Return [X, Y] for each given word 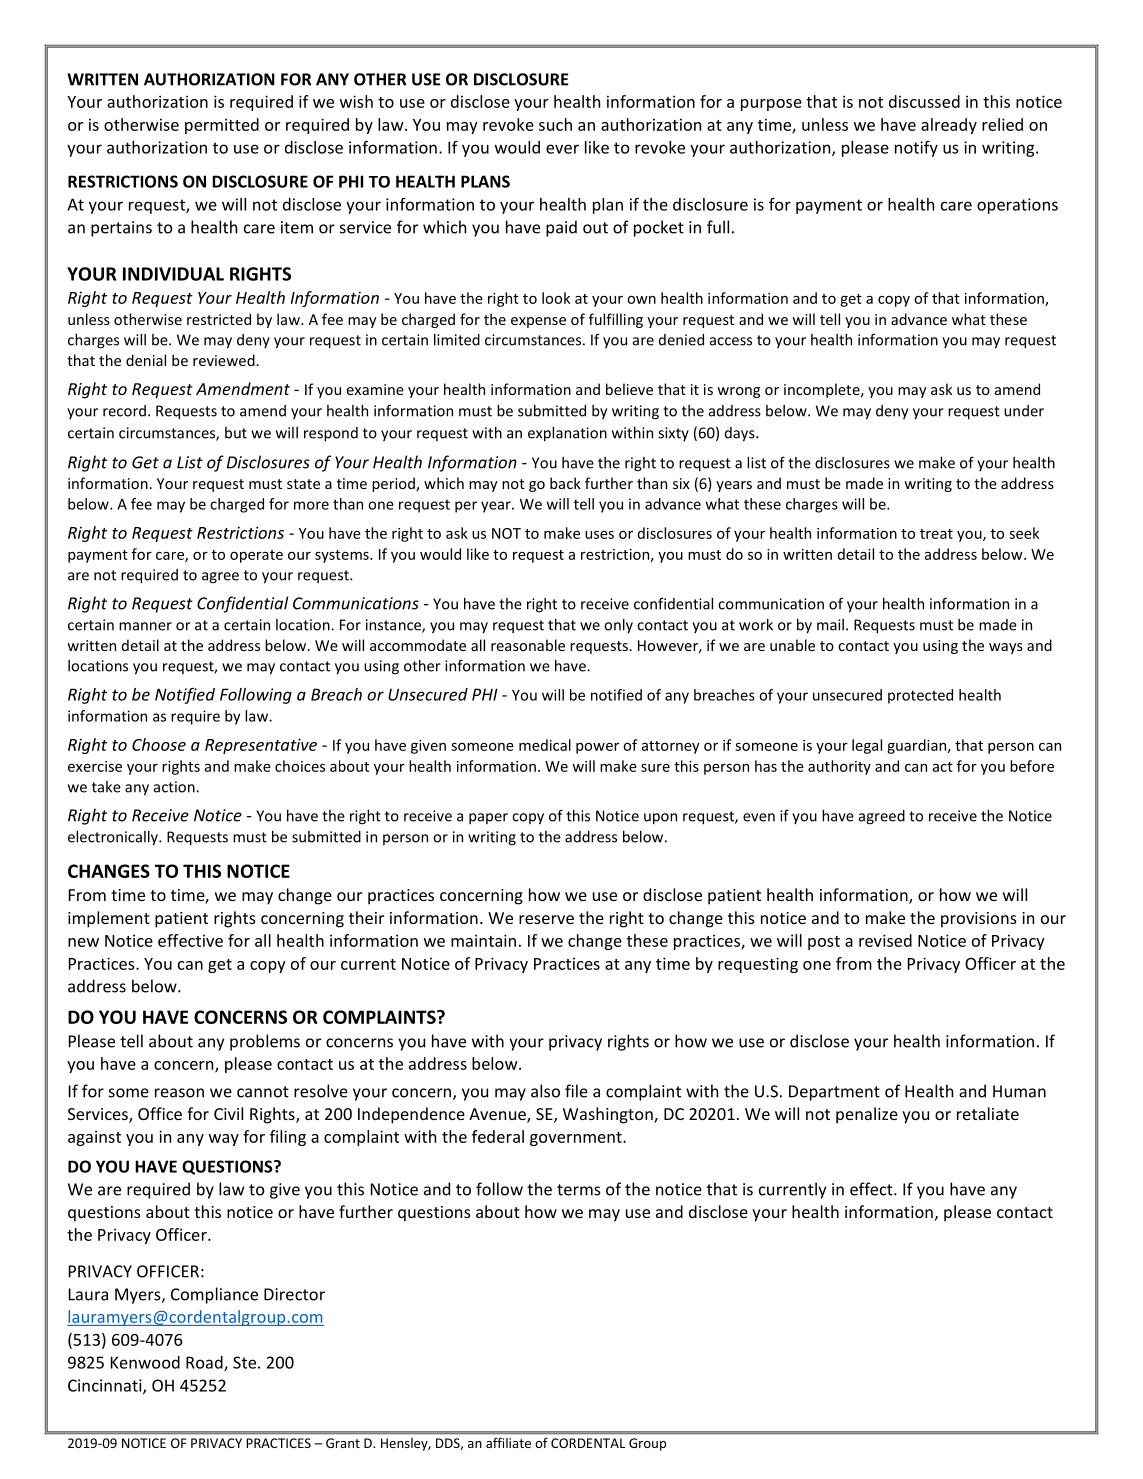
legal [867, 746]
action [175, 787]
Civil [228, 1113]
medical [545, 745]
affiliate [508, 1443]
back [565, 483]
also [545, 1091]
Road [205, 1363]
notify [916, 149]
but [236, 433]
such [555, 124]
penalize [867, 1115]
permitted [222, 126]
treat [936, 534]
